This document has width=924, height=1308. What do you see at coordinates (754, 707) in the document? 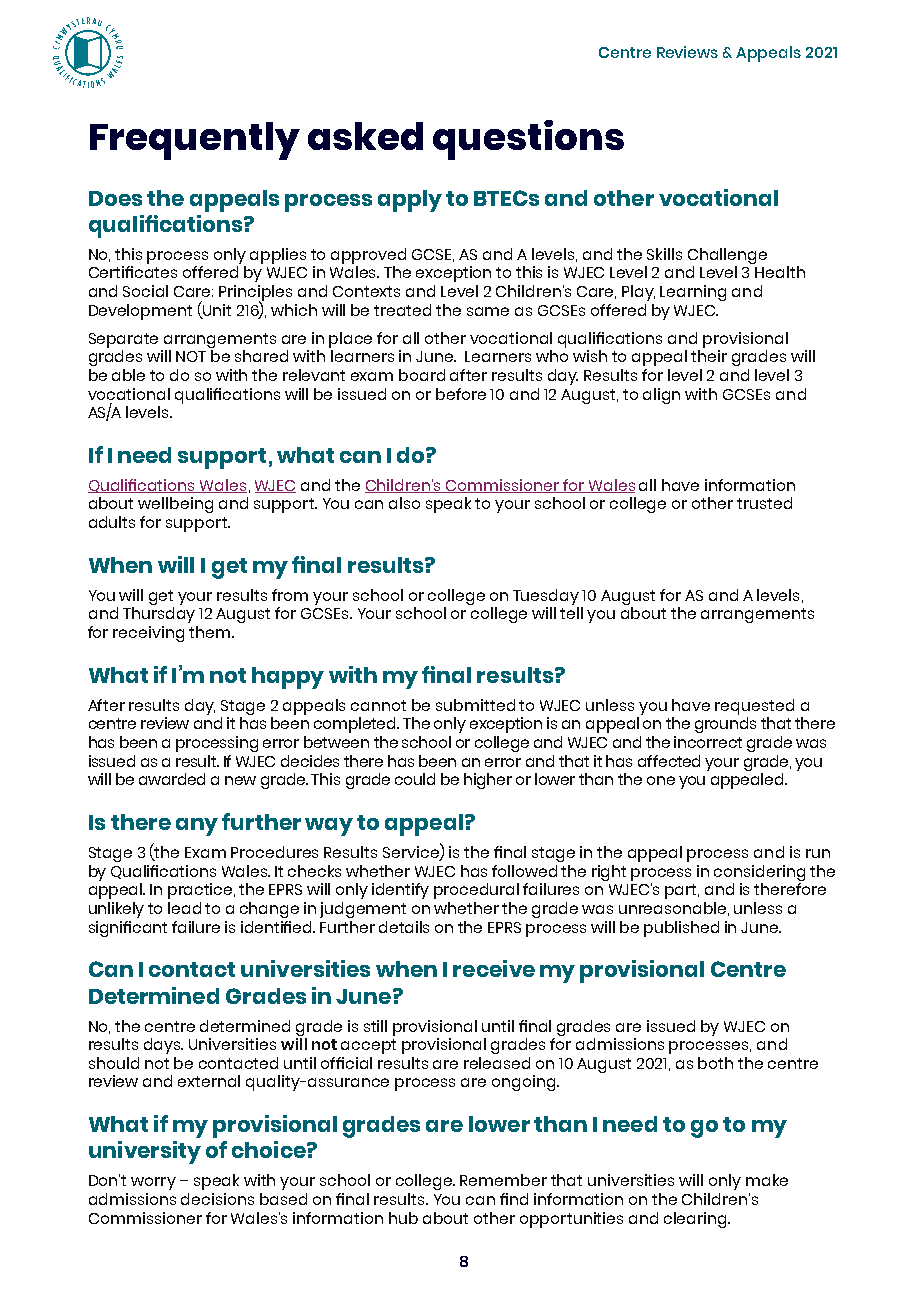
I see `requested` at bounding box center [754, 707].
